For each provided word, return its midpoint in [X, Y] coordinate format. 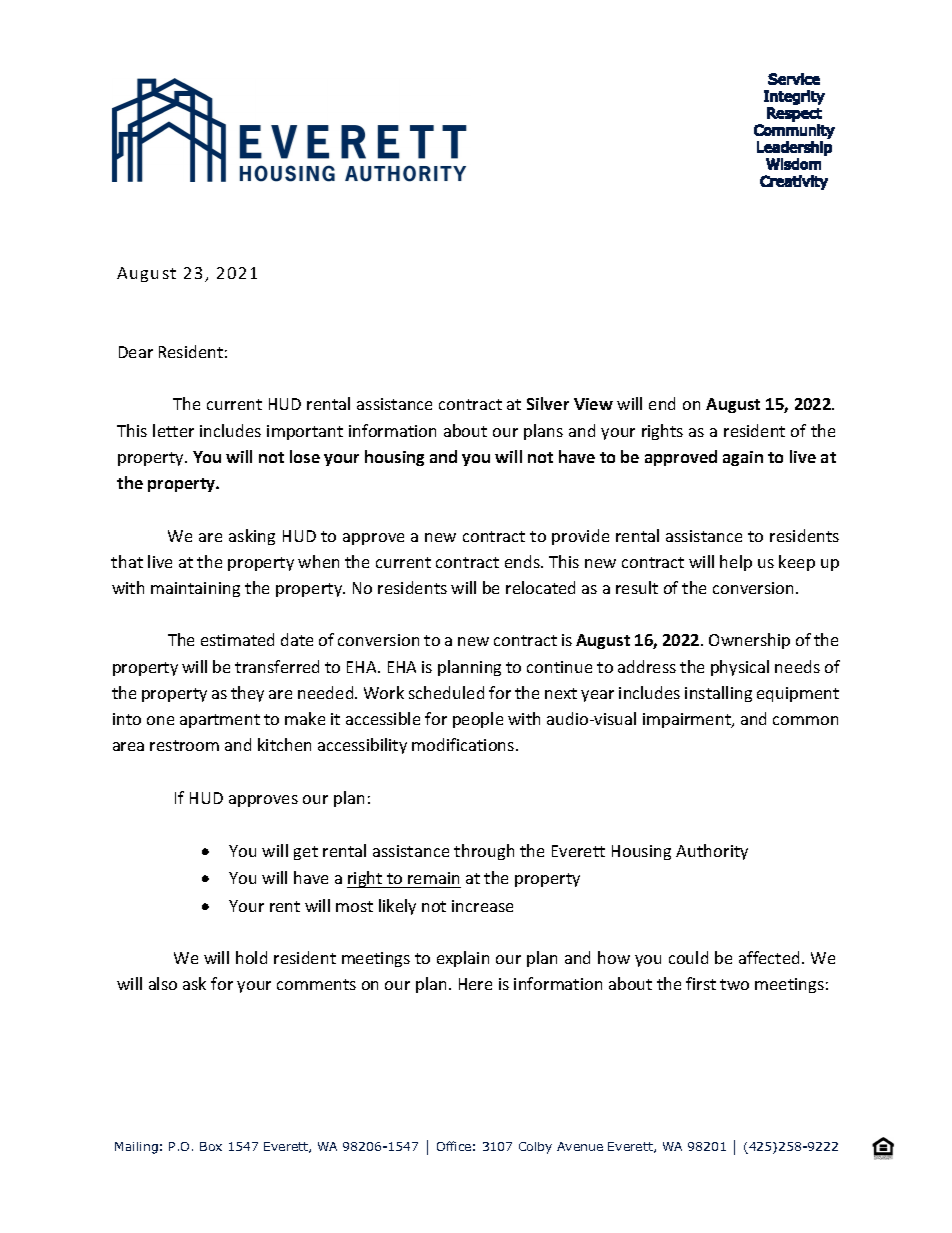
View [593, 404]
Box [211, 1146]
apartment [220, 721]
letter [173, 430]
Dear [136, 352]
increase [482, 906]
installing [718, 694]
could [688, 957]
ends [523, 561]
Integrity [794, 97]
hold [251, 957]
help [736, 563]
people [478, 720]
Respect [794, 114]
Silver [548, 403]
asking [252, 537]
